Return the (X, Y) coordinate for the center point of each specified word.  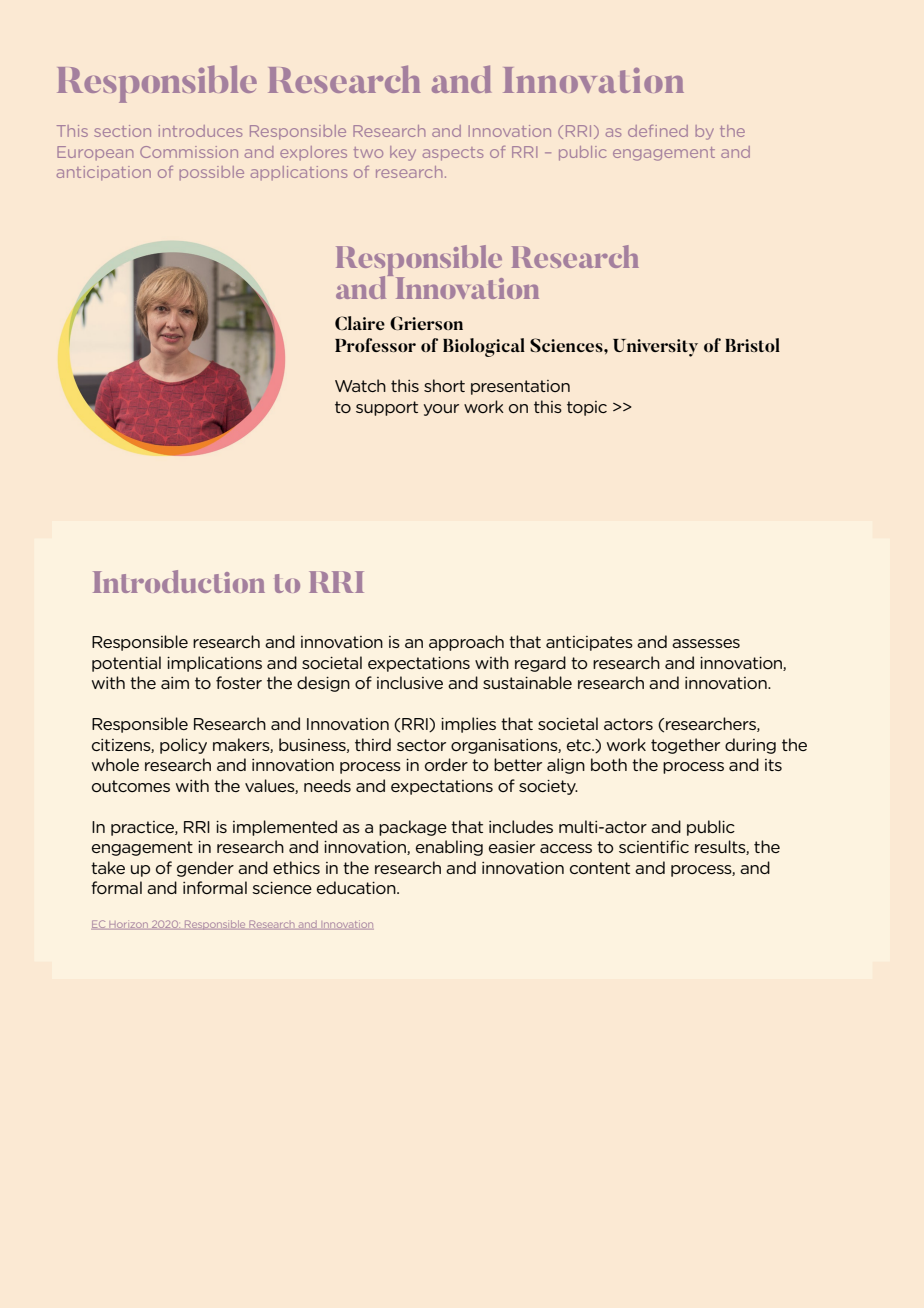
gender (205, 869)
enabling (449, 848)
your (441, 410)
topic (587, 408)
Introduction (179, 581)
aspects (453, 154)
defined (658, 131)
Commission (189, 152)
